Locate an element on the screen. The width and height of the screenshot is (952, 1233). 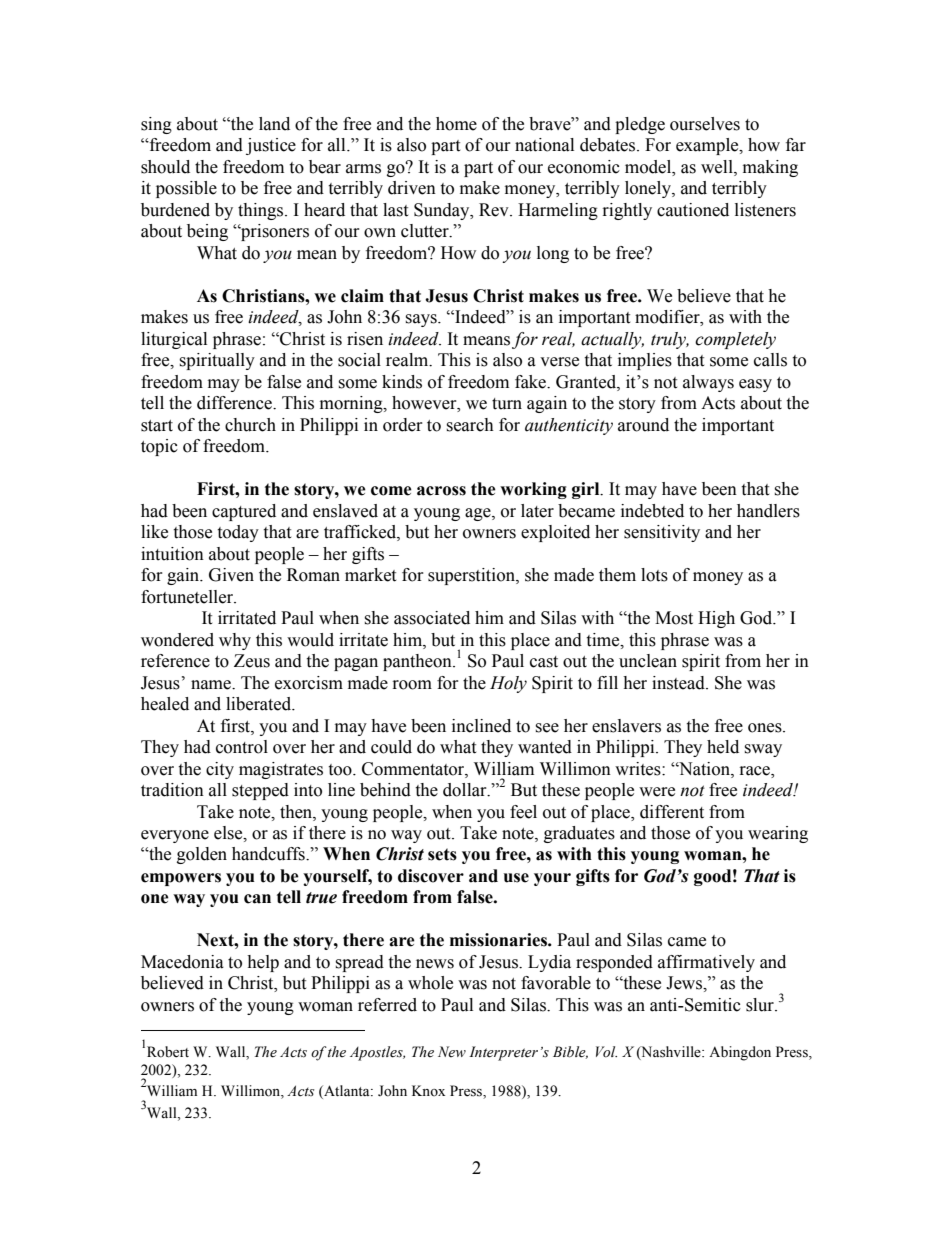
home is located at coordinates (456, 124).
